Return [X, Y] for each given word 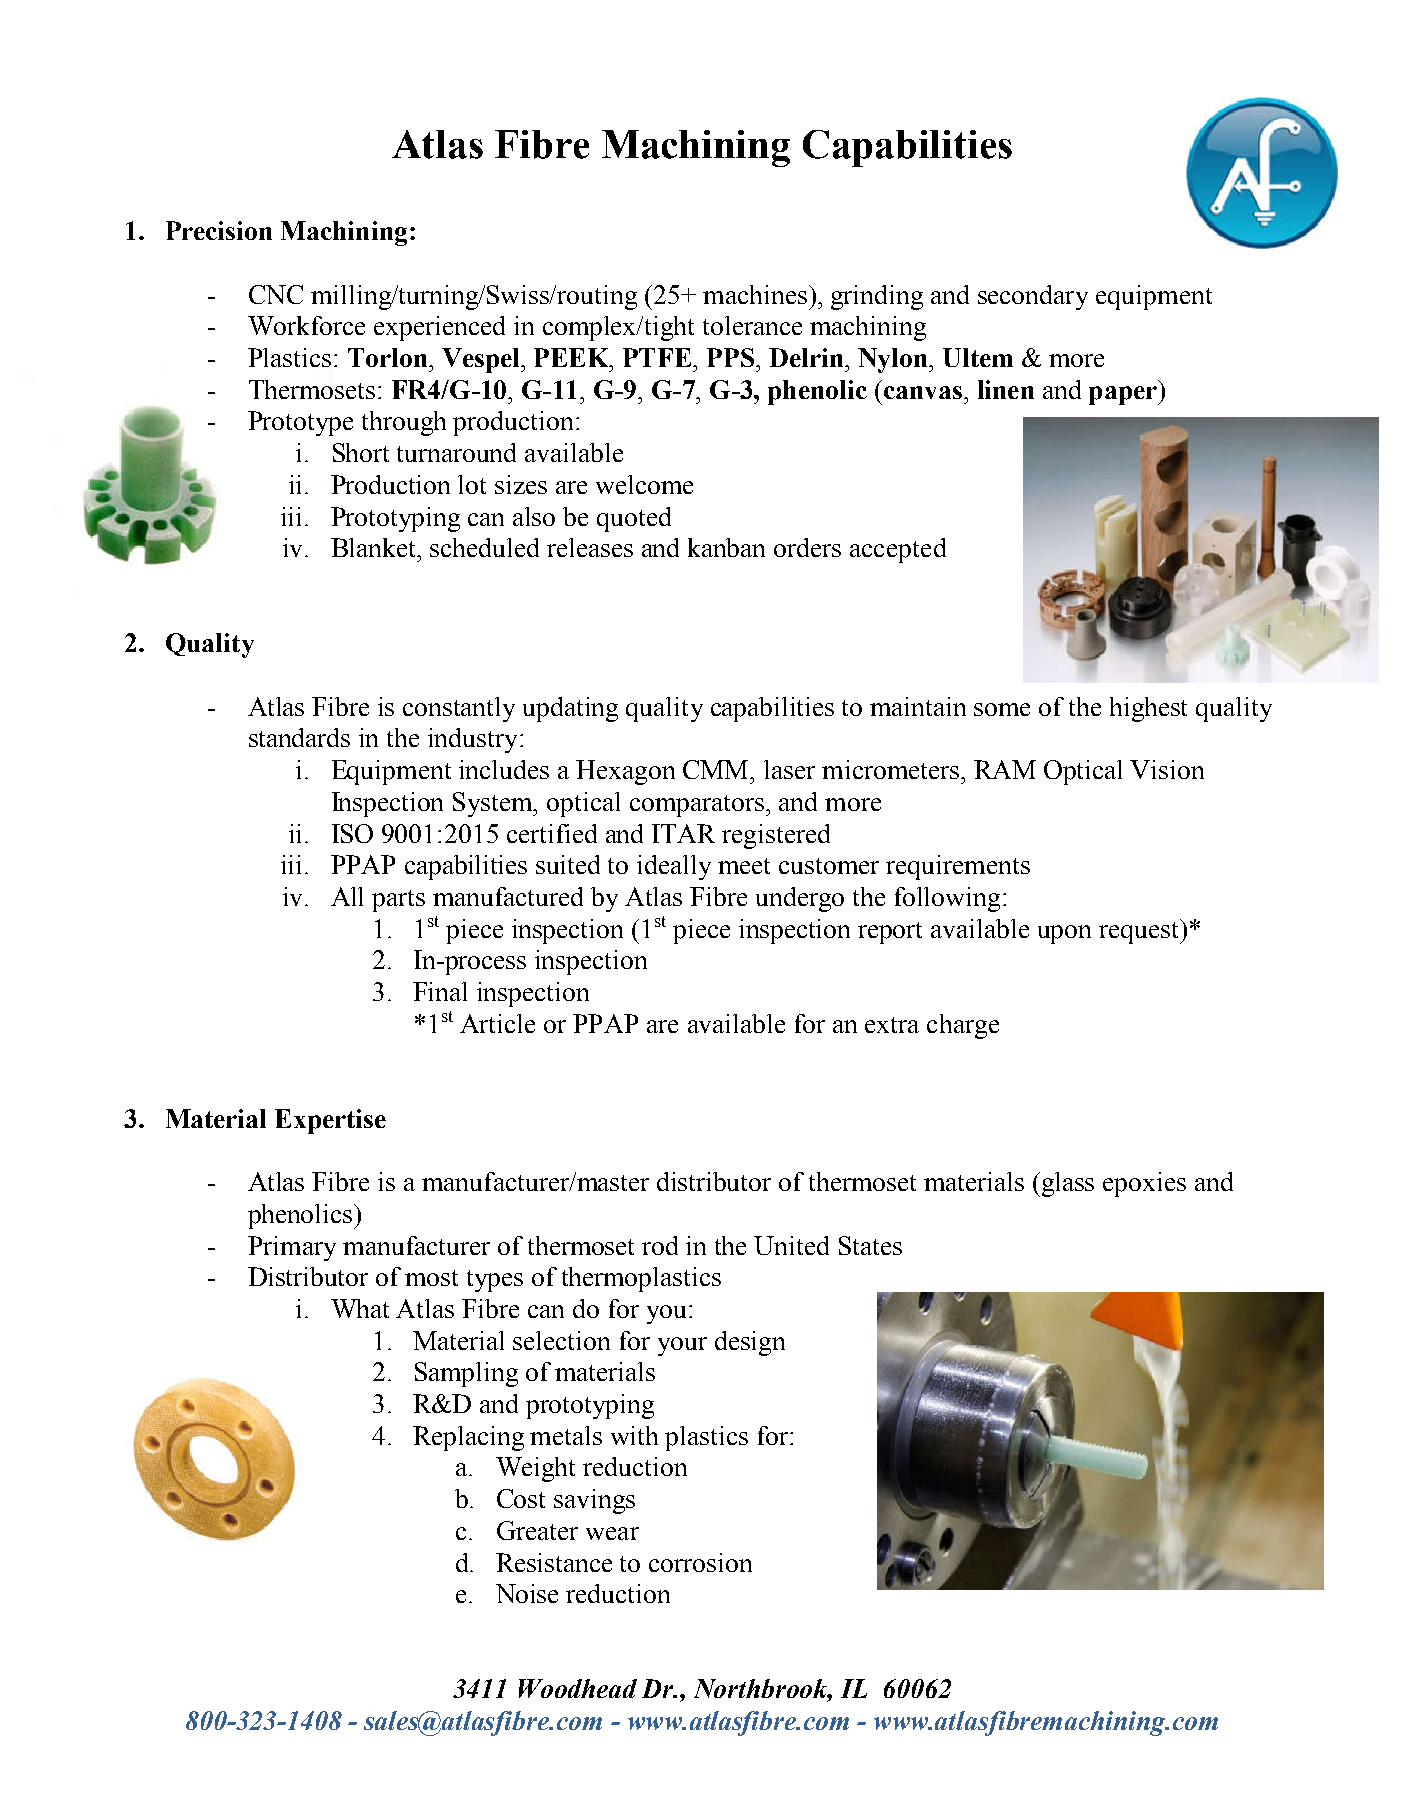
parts [398, 901]
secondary [1033, 297]
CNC [276, 294]
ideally [674, 867]
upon [1064, 934]
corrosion [700, 1562]
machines [755, 294]
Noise [527, 1593]
